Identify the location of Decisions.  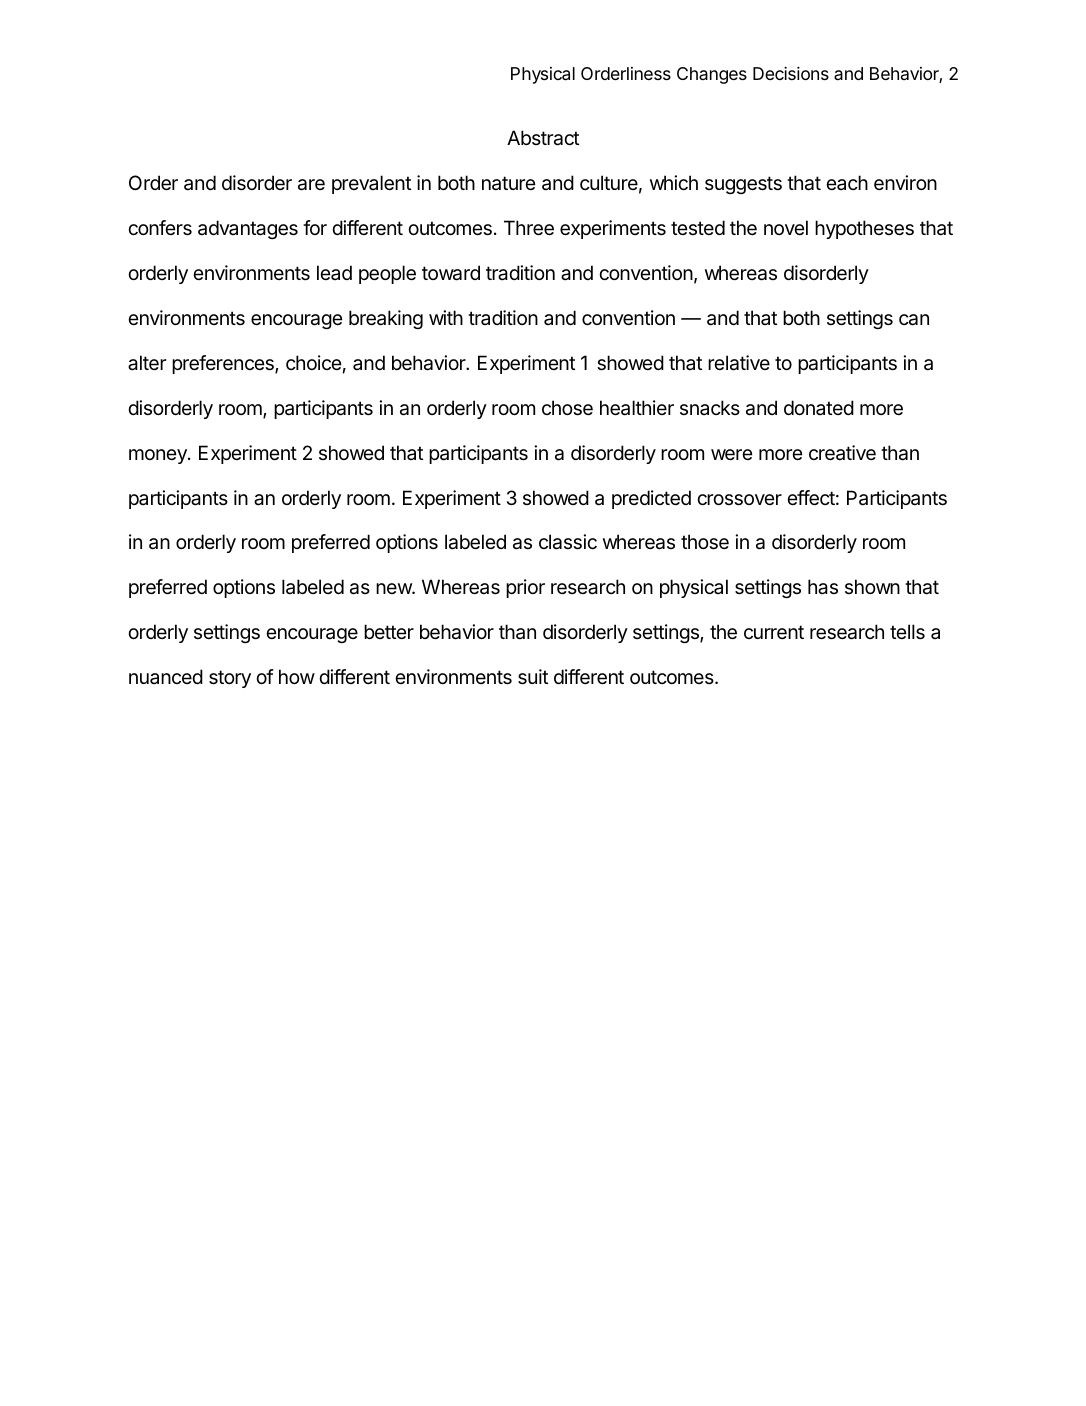
(791, 73).
